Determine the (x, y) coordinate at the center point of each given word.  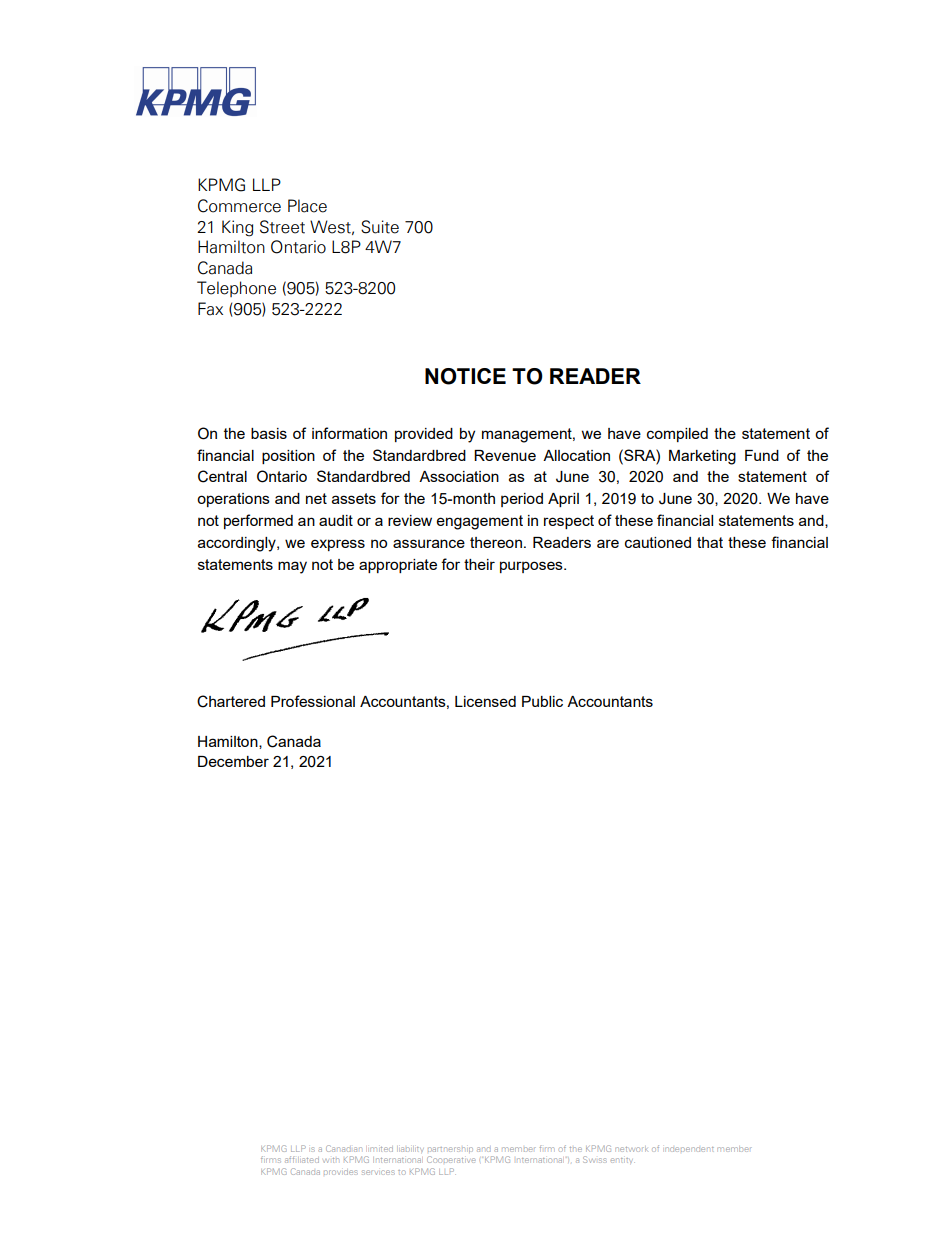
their (479, 564)
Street (282, 227)
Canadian (344, 1148)
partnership (450, 1149)
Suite (380, 227)
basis (269, 433)
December (233, 761)
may (292, 567)
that (710, 542)
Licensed (485, 701)
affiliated (302, 1159)
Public (542, 701)
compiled (677, 435)
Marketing (702, 457)
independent (689, 1149)
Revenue (505, 455)
